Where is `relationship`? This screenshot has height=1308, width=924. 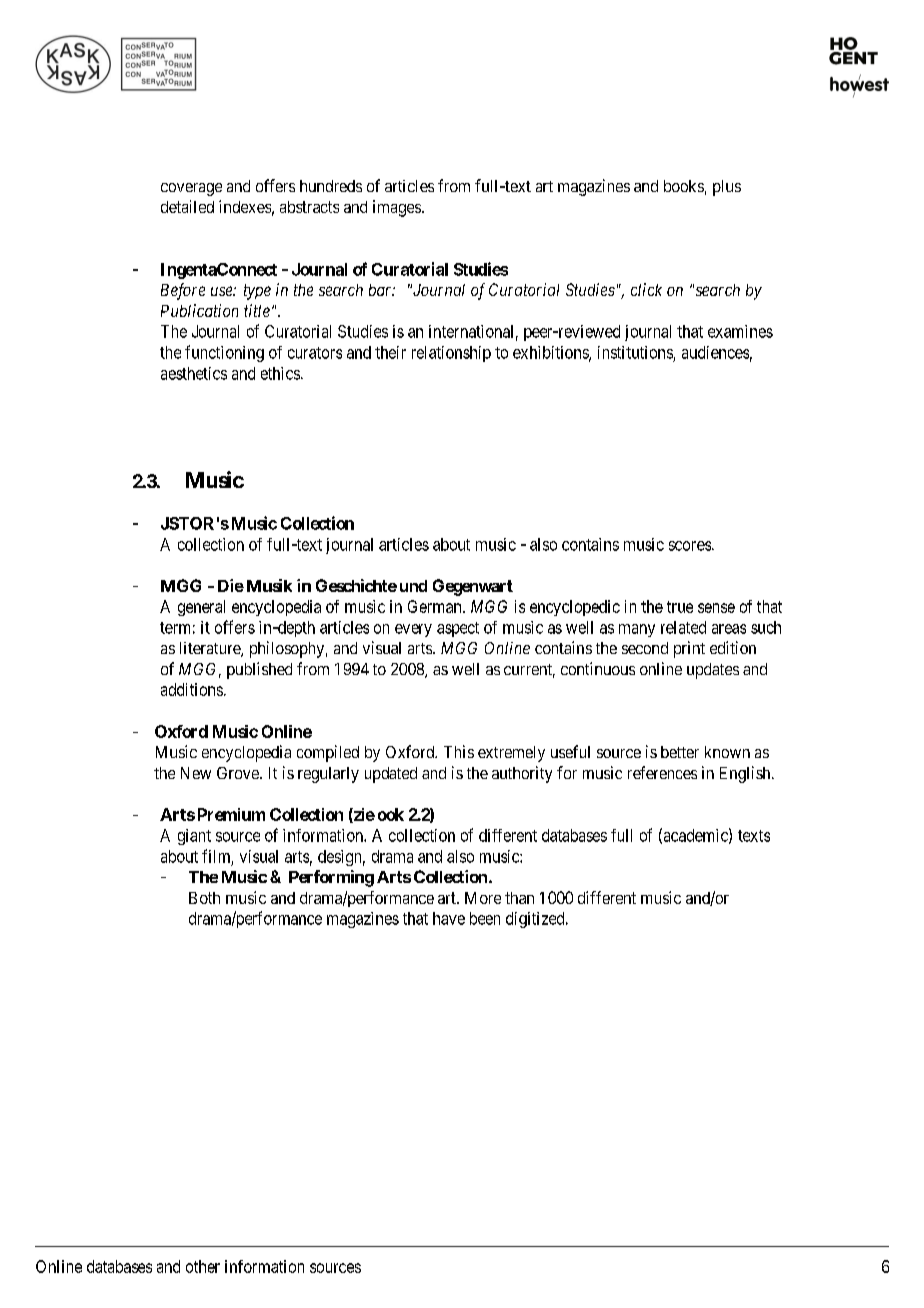 relationship is located at coordinates (451, 354).
